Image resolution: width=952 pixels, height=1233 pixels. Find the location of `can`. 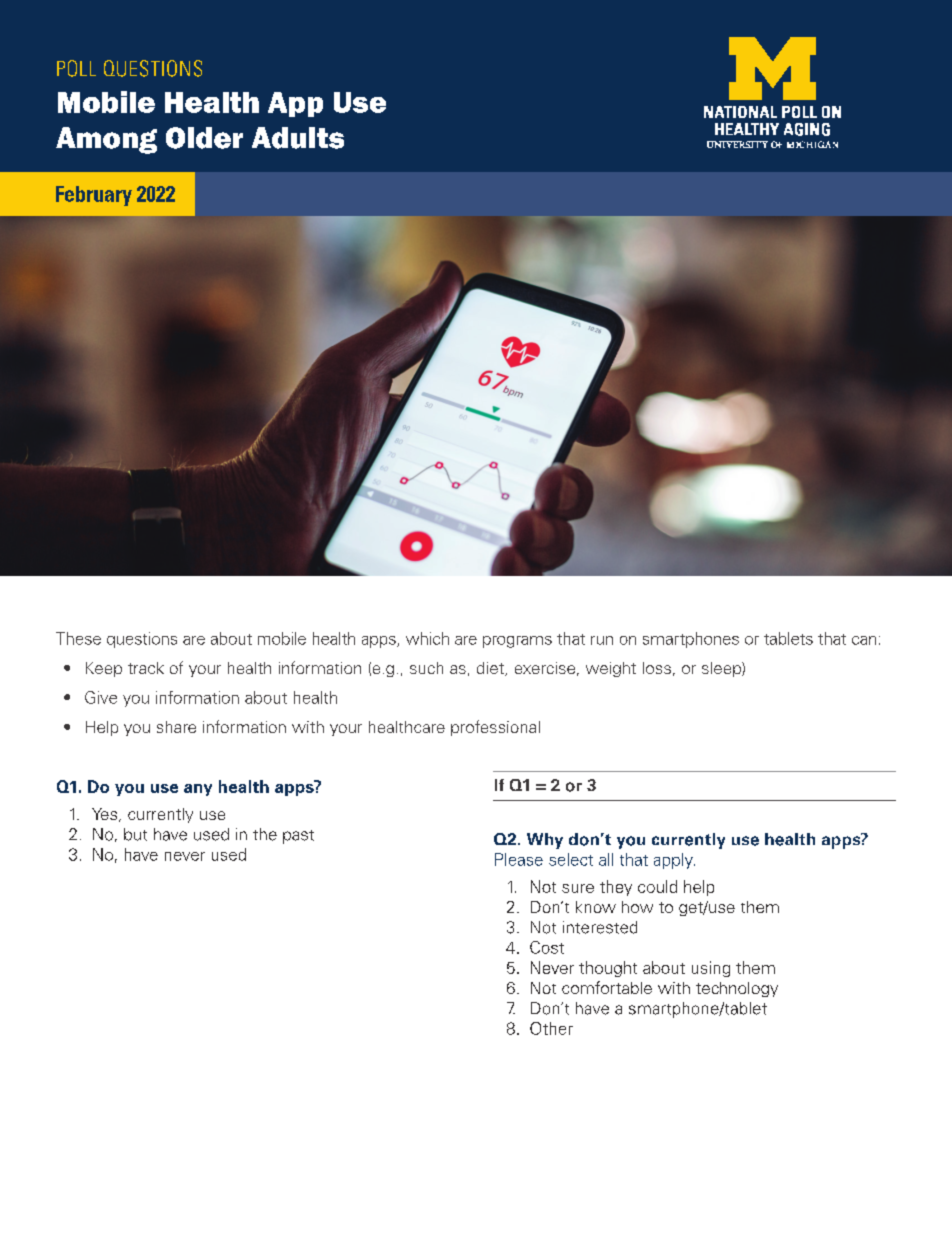

can is located at coordinates (864, 640).
